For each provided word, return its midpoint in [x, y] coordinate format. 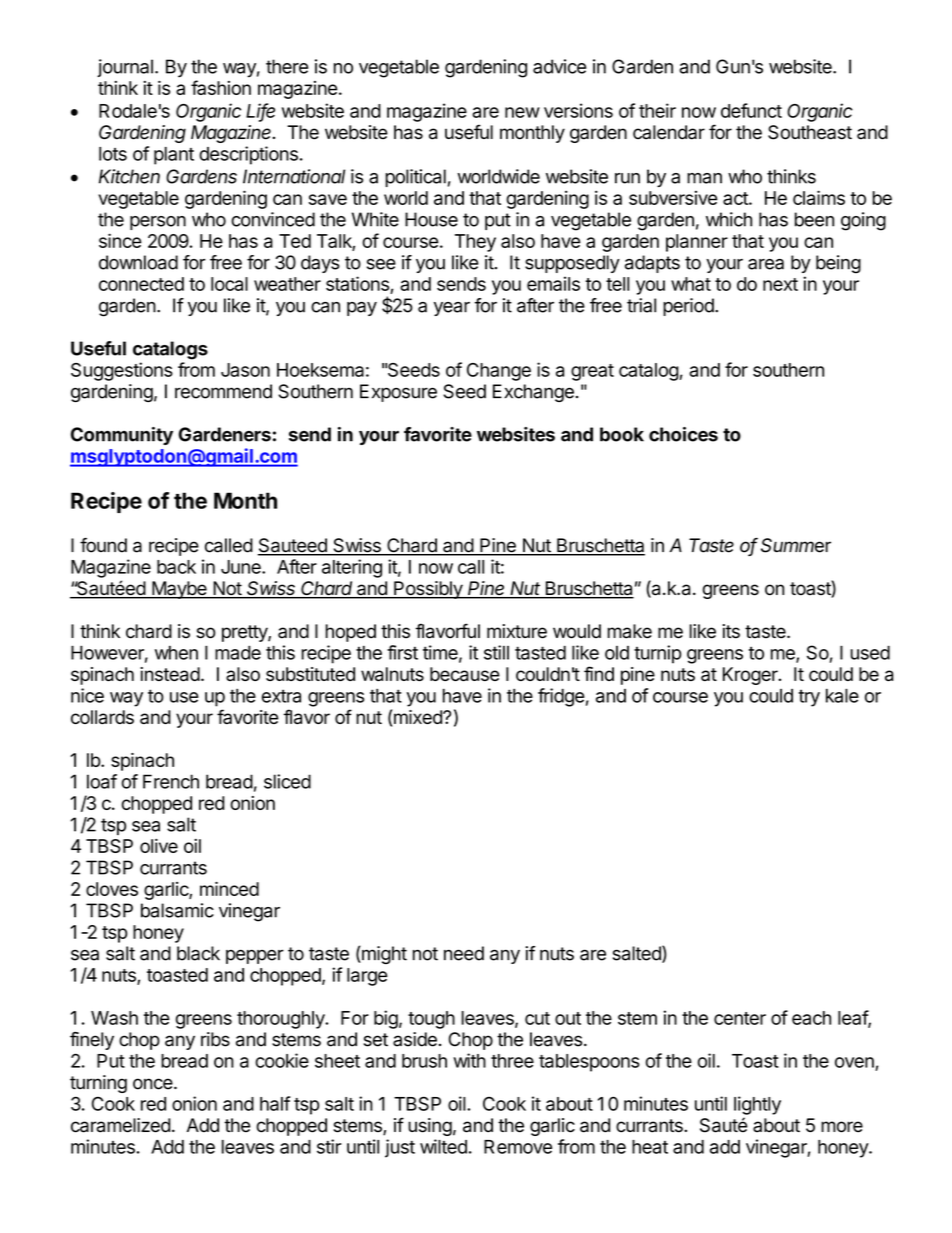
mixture [517, 631]
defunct [751, 110]
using [430, 1127]
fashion [221, 87]
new [522, 112]
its [731, 631]
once [153, 1084]
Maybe [179, 590]
